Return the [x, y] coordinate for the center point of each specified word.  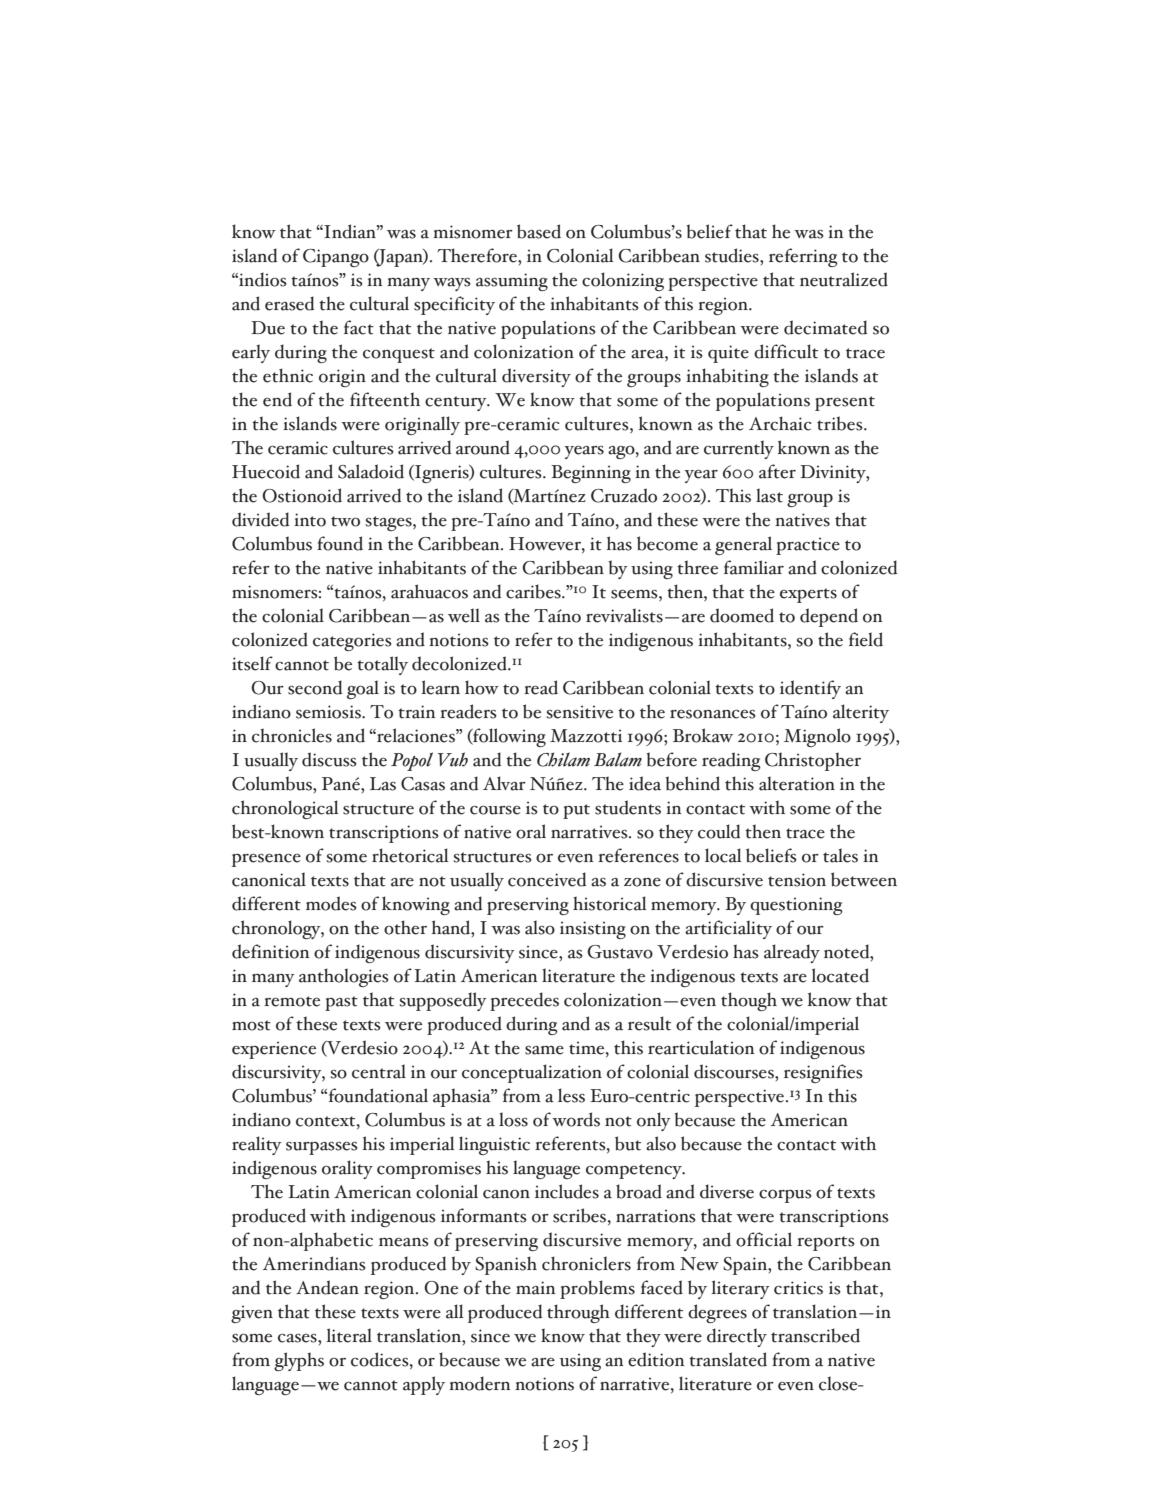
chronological [285, 809]
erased [289, 303]
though [749, 1001]
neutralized [844, 279]
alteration [797, 783]
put [576, 811]
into [310, 520]
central [379, 1071]
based [539, 231]
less [571, 1095]
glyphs [299, 1361]
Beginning [591, 474]
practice [808, 546]
